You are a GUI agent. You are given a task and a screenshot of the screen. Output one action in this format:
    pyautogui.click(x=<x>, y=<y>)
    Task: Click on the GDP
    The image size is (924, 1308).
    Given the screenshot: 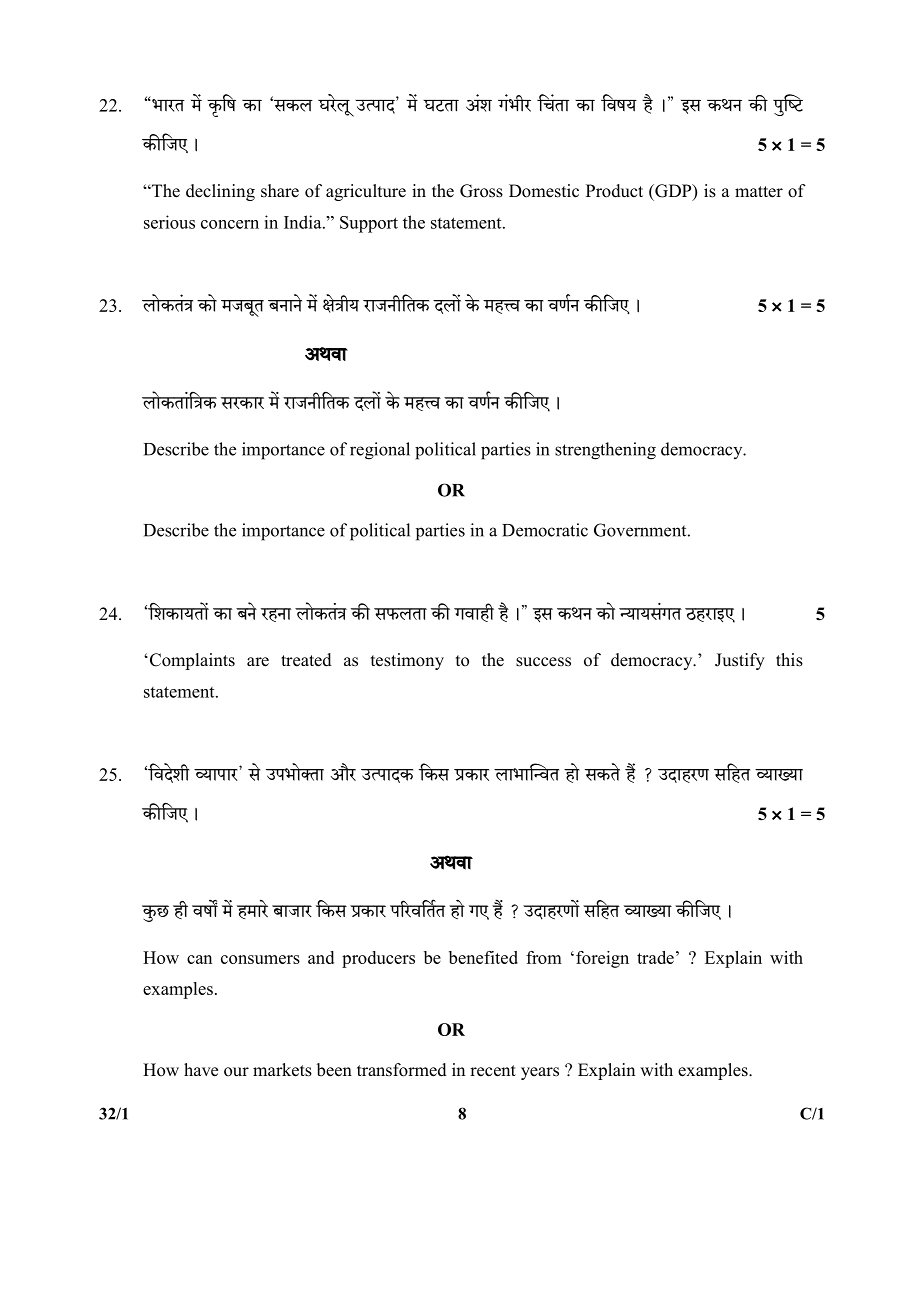 What is the action you would take?
    pyautogui.click(x=673, y=192)
